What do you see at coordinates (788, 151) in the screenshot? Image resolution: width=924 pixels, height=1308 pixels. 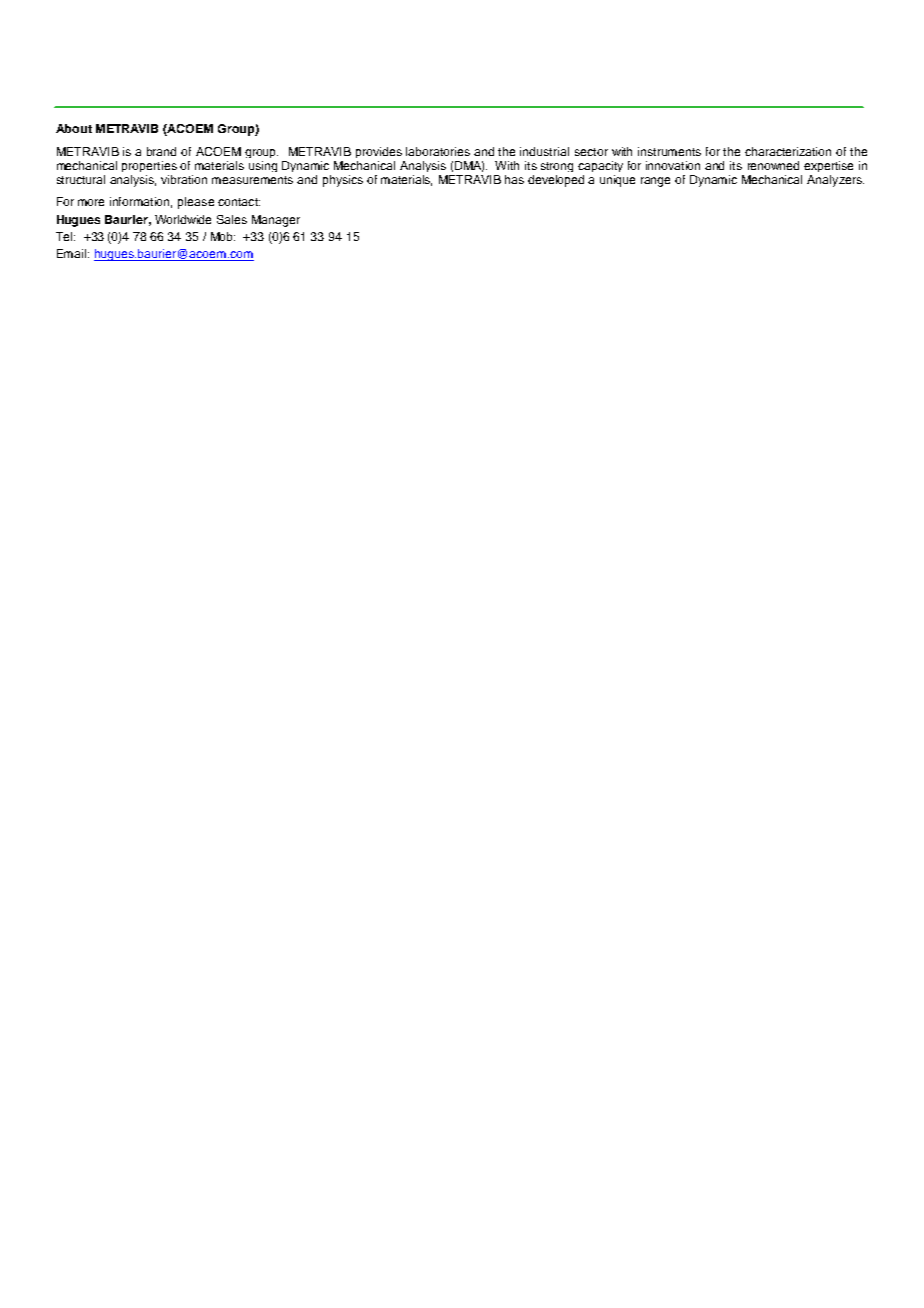 I see `characterization` at bounding box center [788, 151].
